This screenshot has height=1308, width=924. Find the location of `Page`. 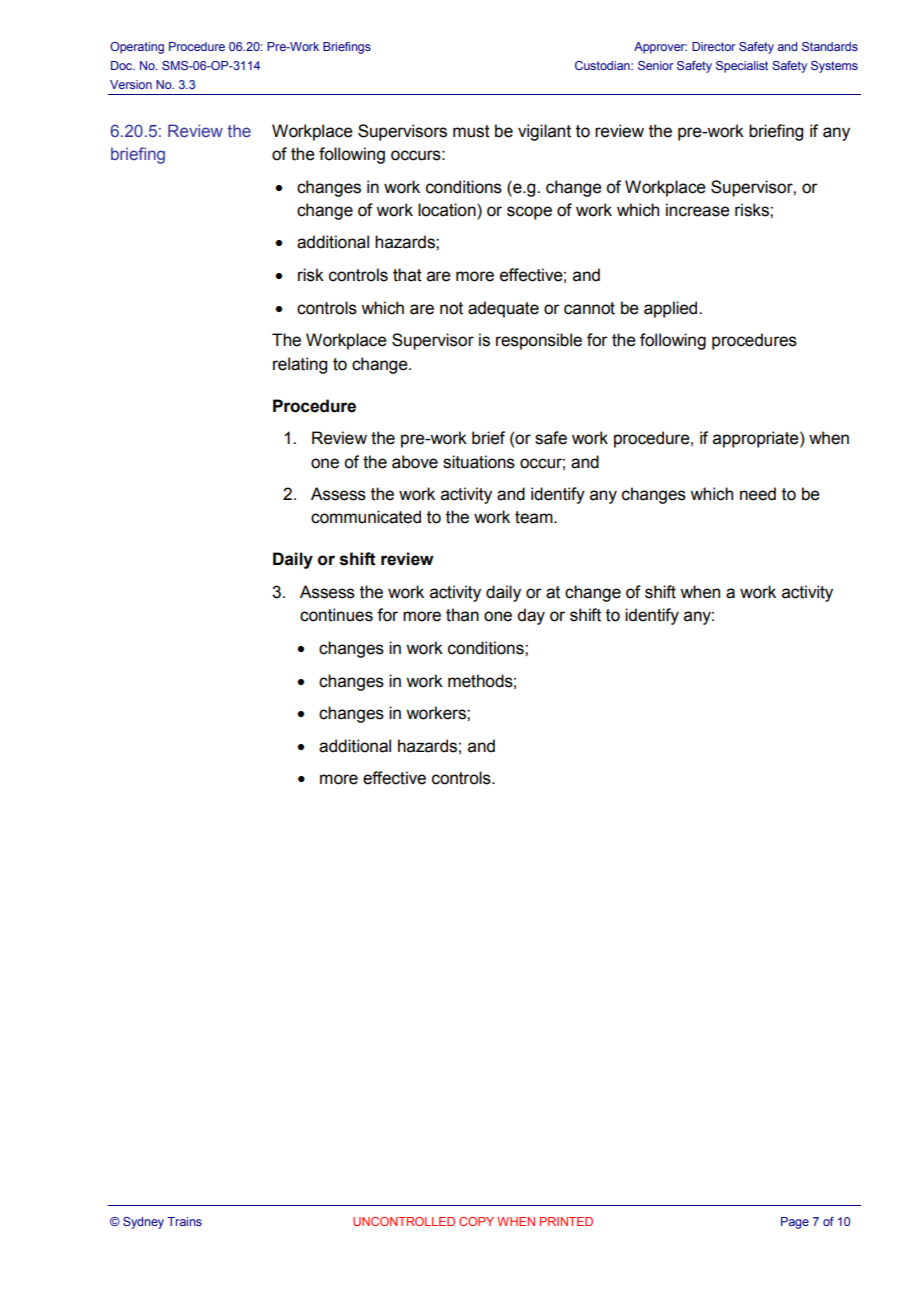

Page is located at coordinates (795, 1223).
